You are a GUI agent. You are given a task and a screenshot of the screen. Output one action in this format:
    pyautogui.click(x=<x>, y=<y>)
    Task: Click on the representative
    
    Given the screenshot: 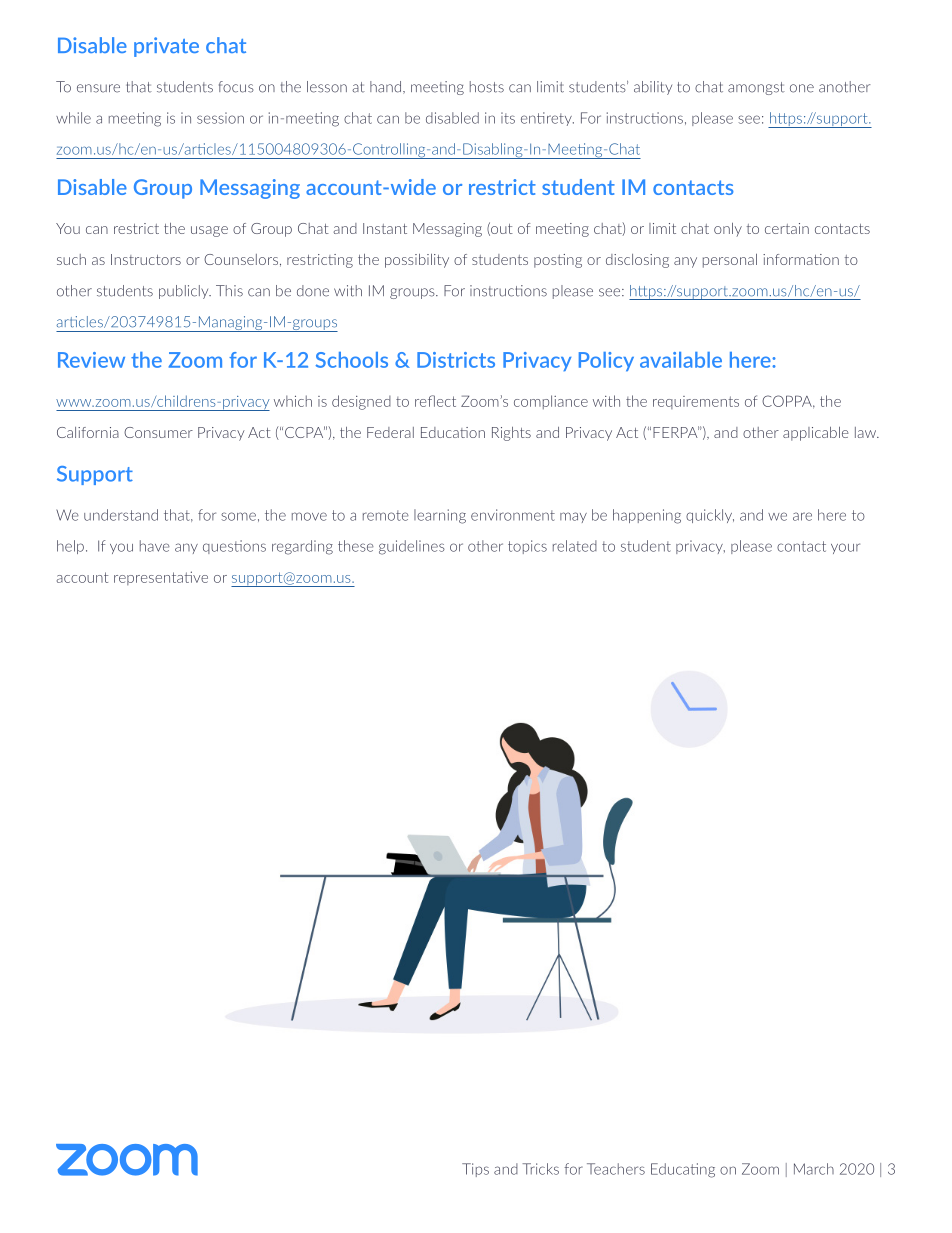 What is the action you would take?
    pyautogui.click(x=161, y=578)
